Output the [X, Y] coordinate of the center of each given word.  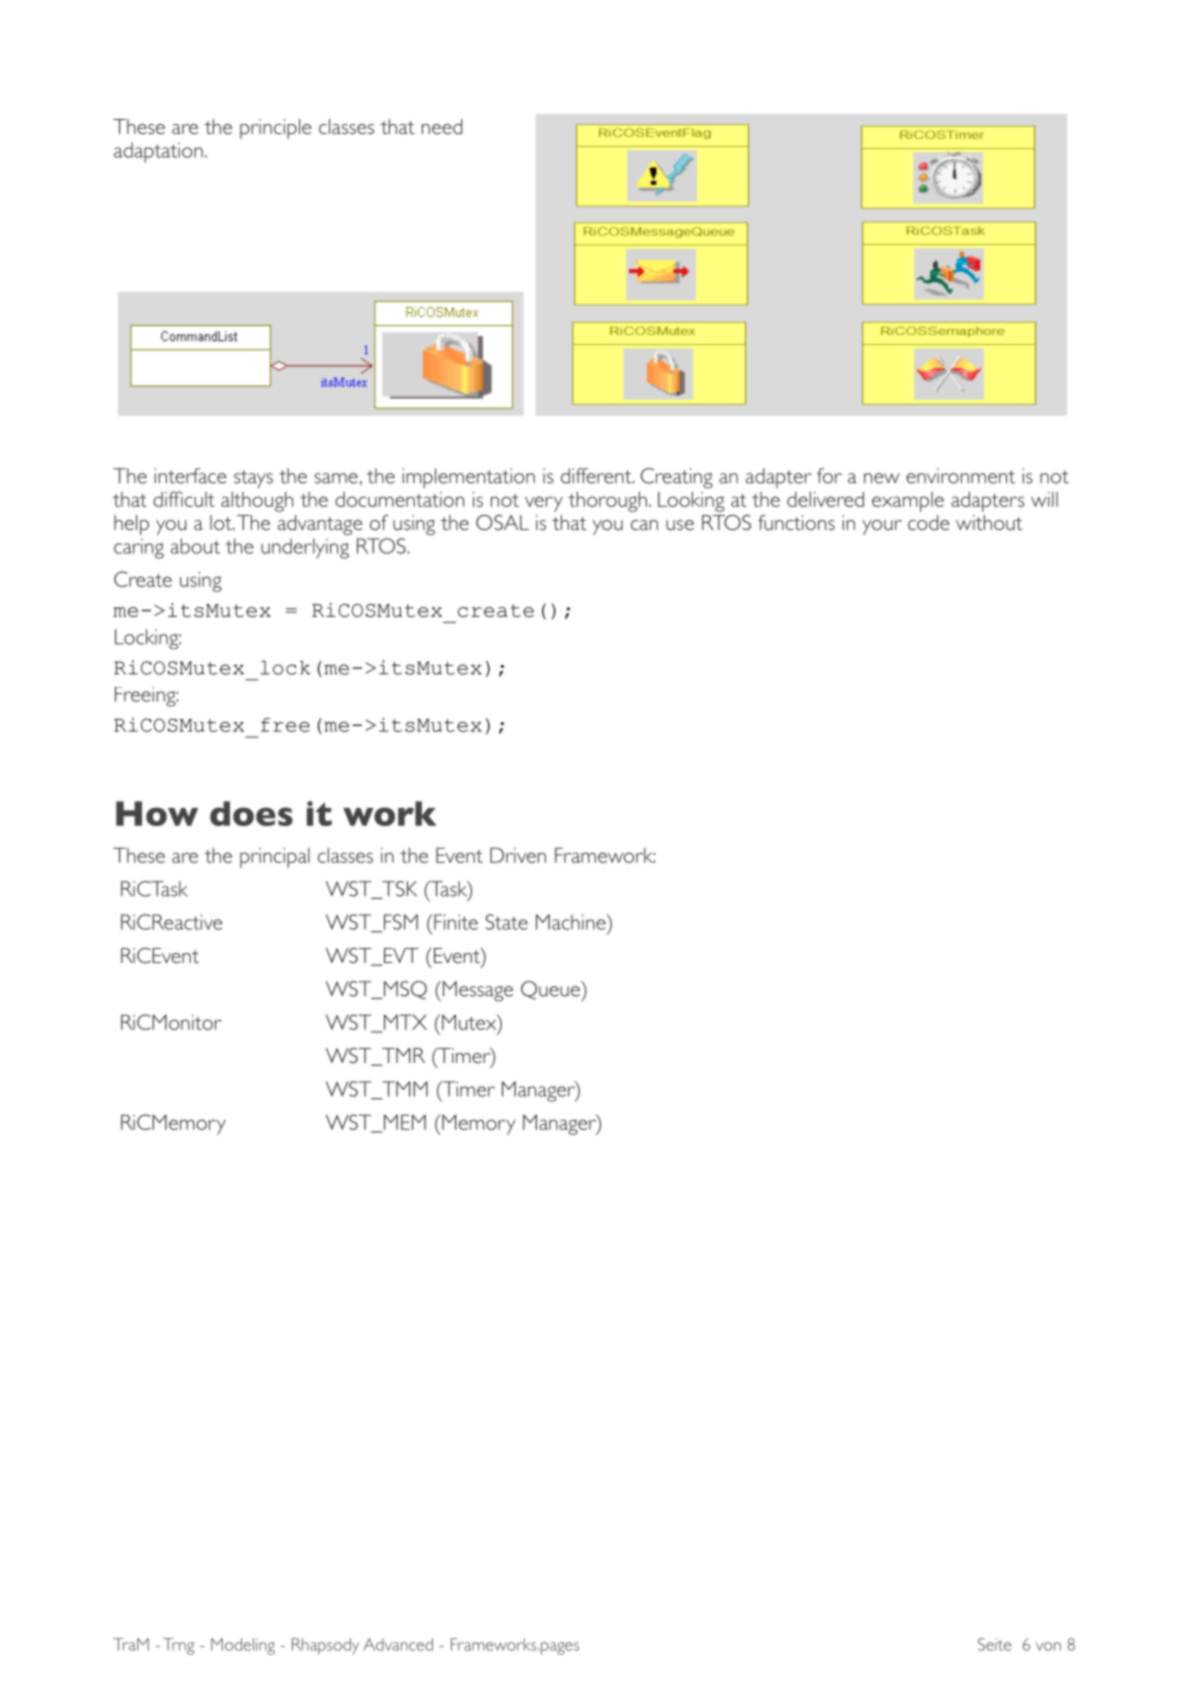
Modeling [243, 1646]
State [507, 922]
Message [476, 991]
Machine [572, 922]
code [928, 522]
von [1048, 1646]
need [442, 126]
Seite [994, 1644]
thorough [607, 501]
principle [275, 129]
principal [275, 858]
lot [222, 522]
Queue [551, 991]
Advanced [398, 1644]
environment [960, 476]
